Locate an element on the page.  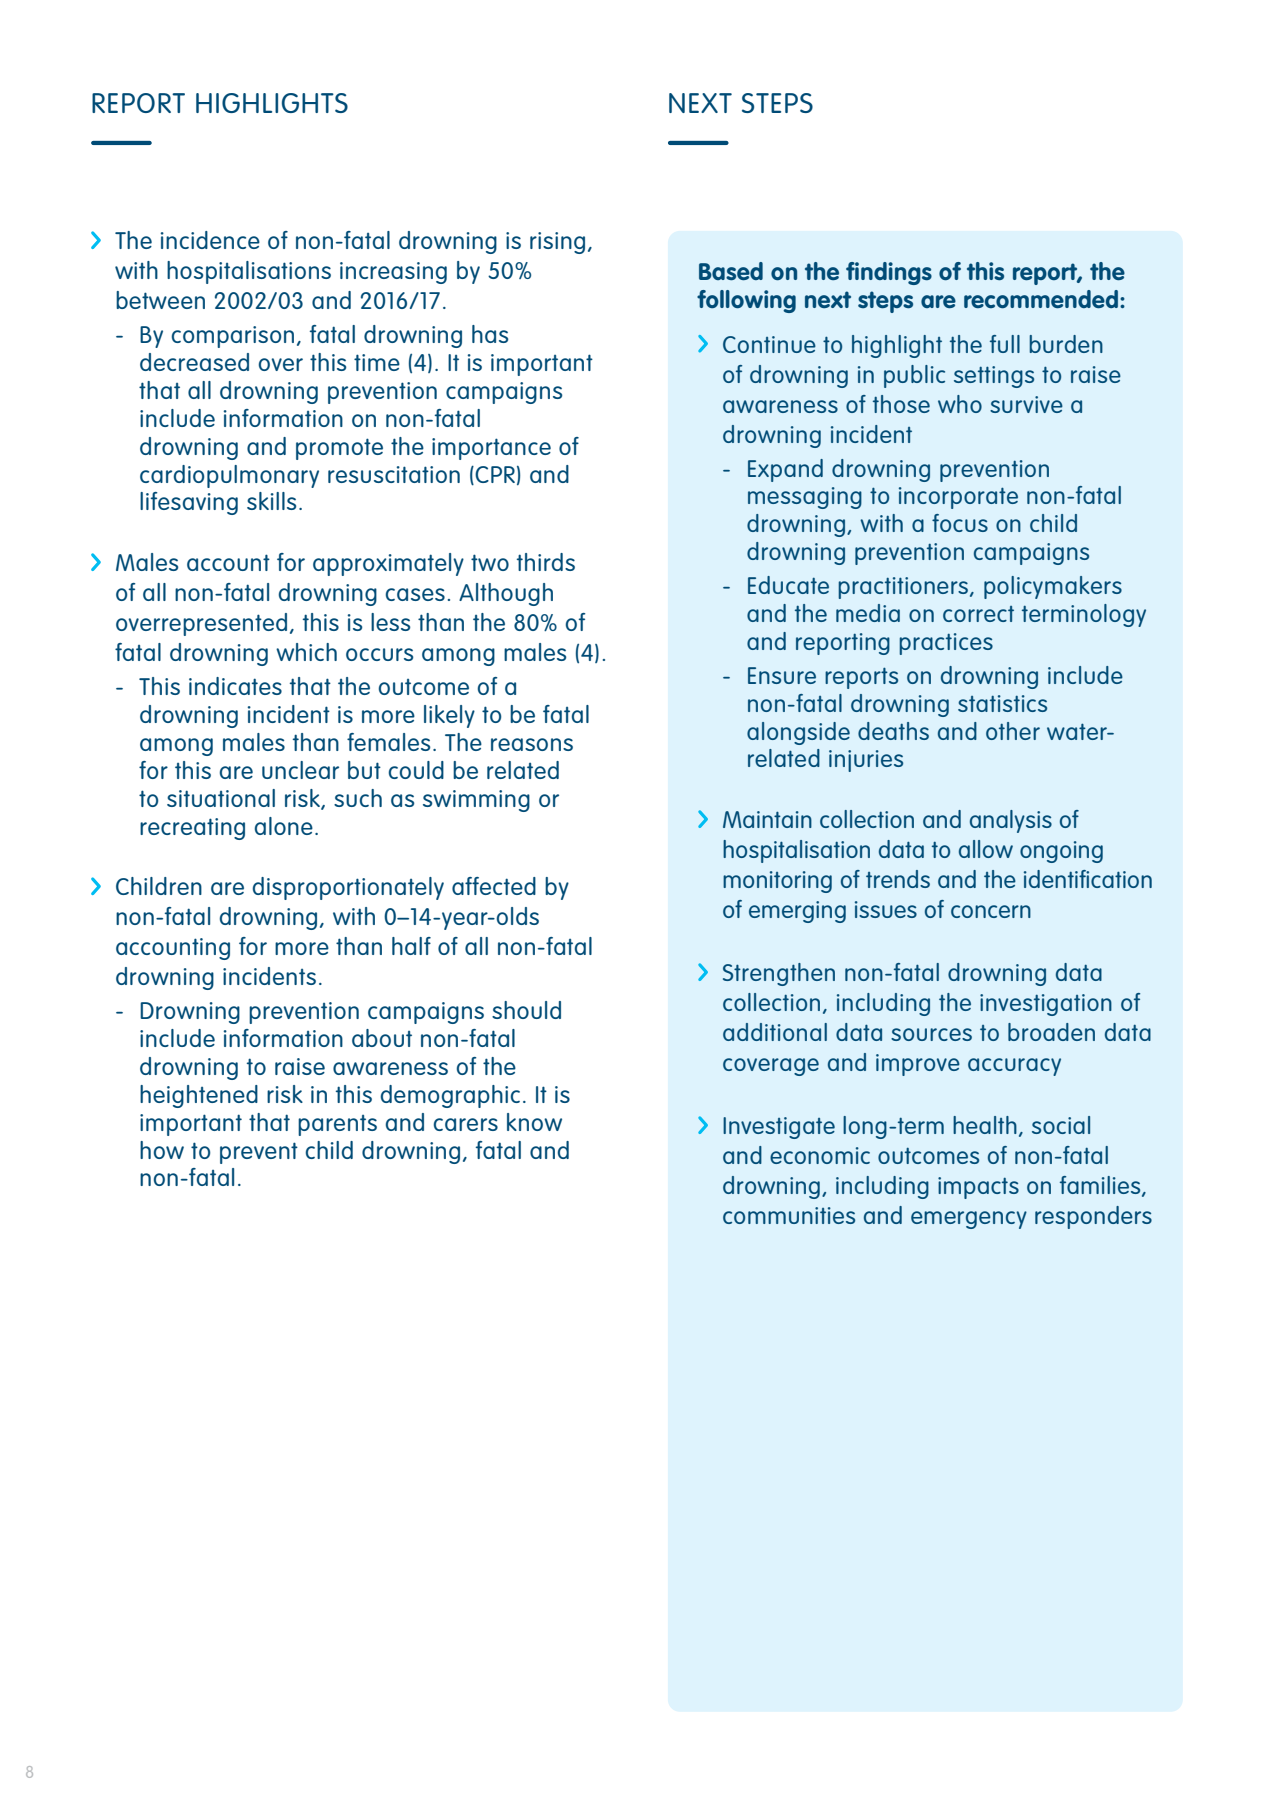
know is located at coordinates (534, 1122).
